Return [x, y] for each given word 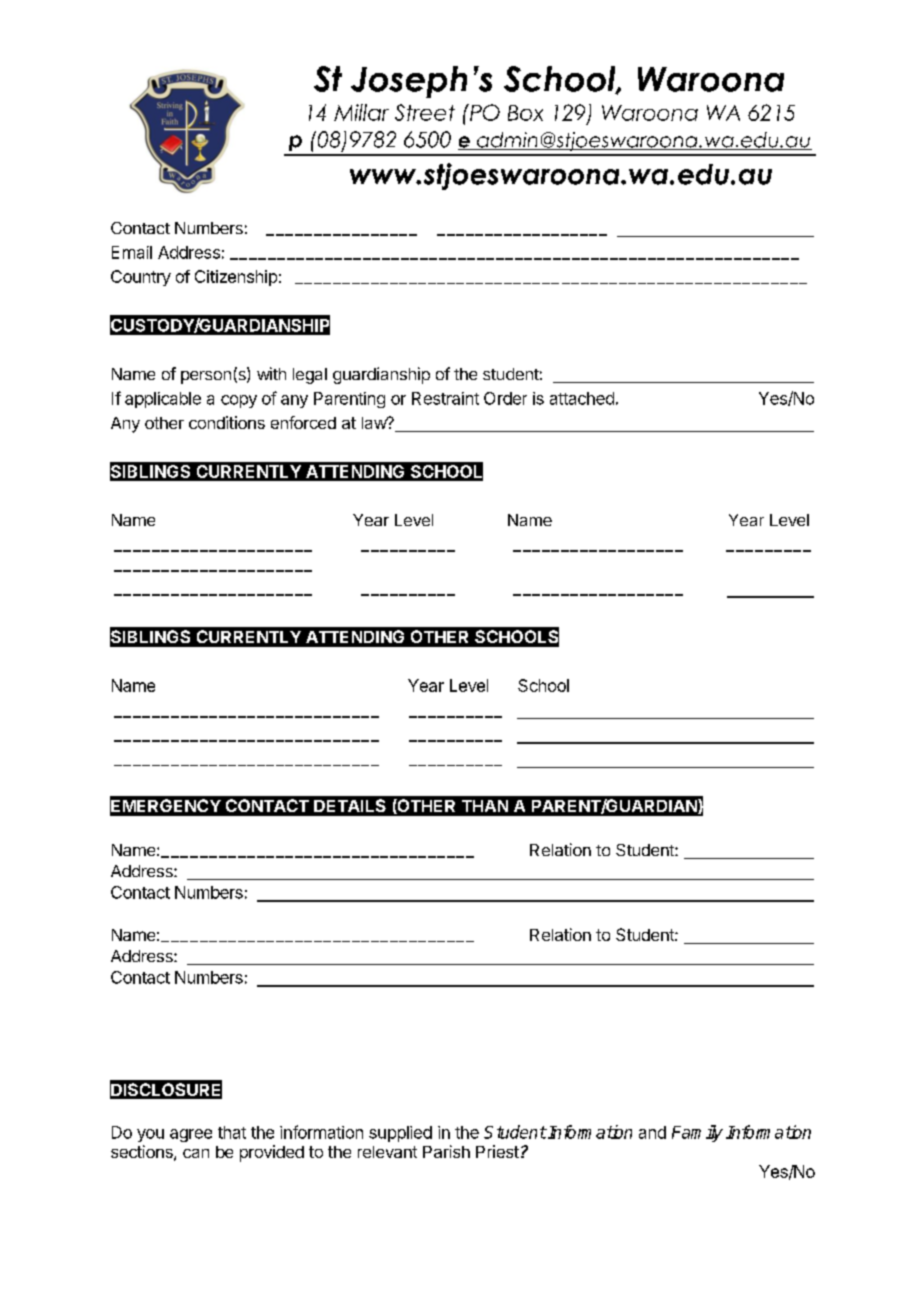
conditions [227, 422]
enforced [303, 422]
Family [697, 1133]
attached [582, 398]
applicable [163, 400]
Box [525, 113]
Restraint [445, 398]
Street [425, 112]
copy [239, 401]
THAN [485, 806]
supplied [400, 1134]
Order [505, 398]
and [652, 1132]
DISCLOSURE [166, 1090]
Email [132, 252]
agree [191, 1135]
